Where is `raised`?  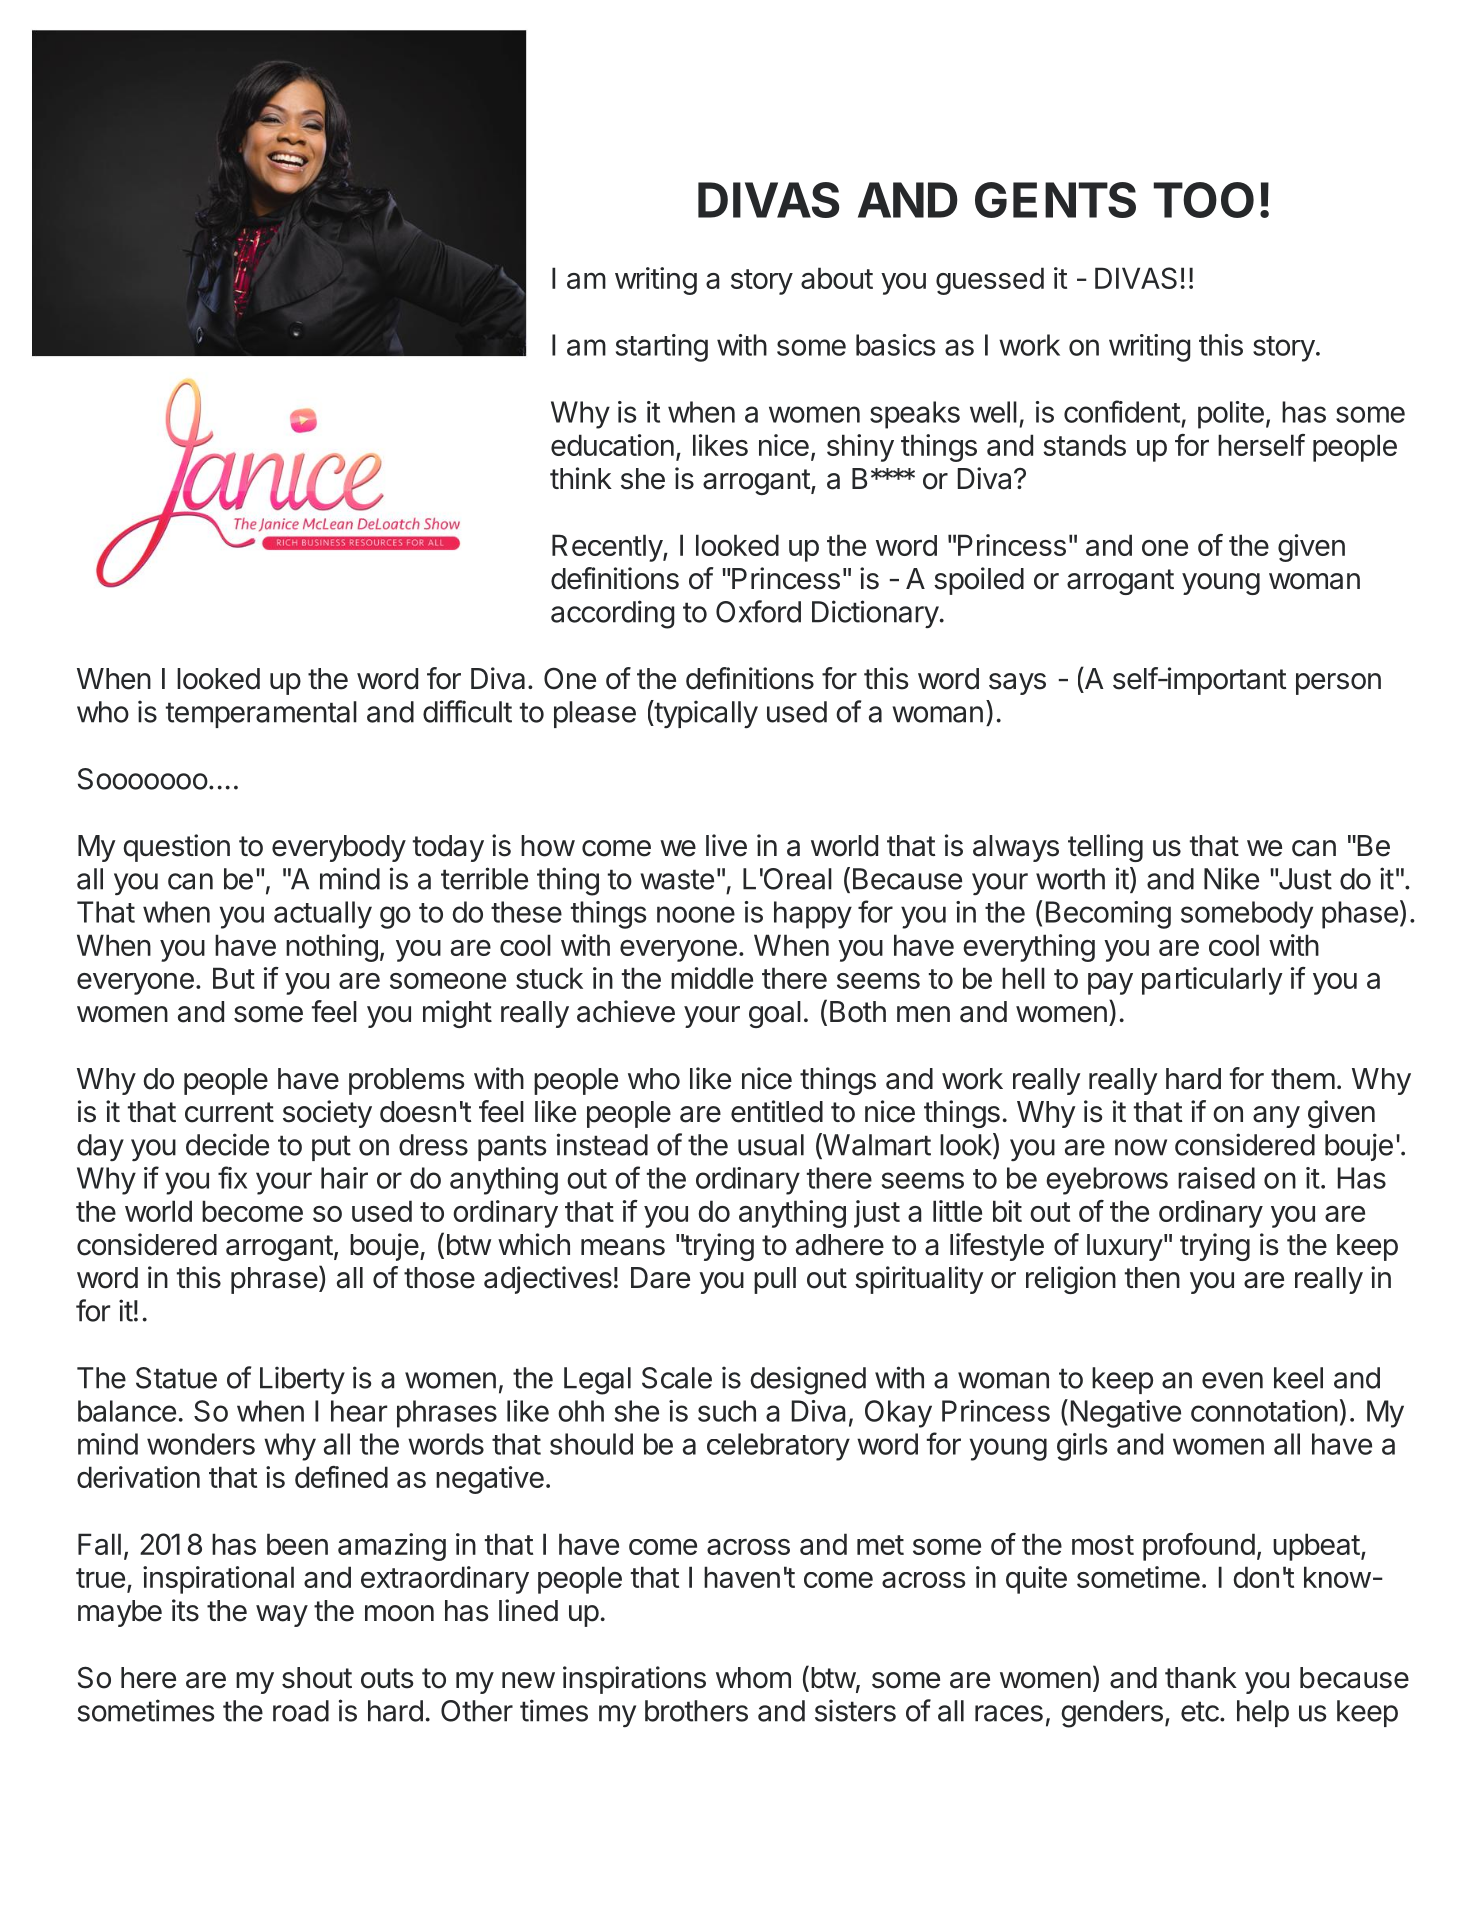
raised is located at coordinates (1216, 1178).
